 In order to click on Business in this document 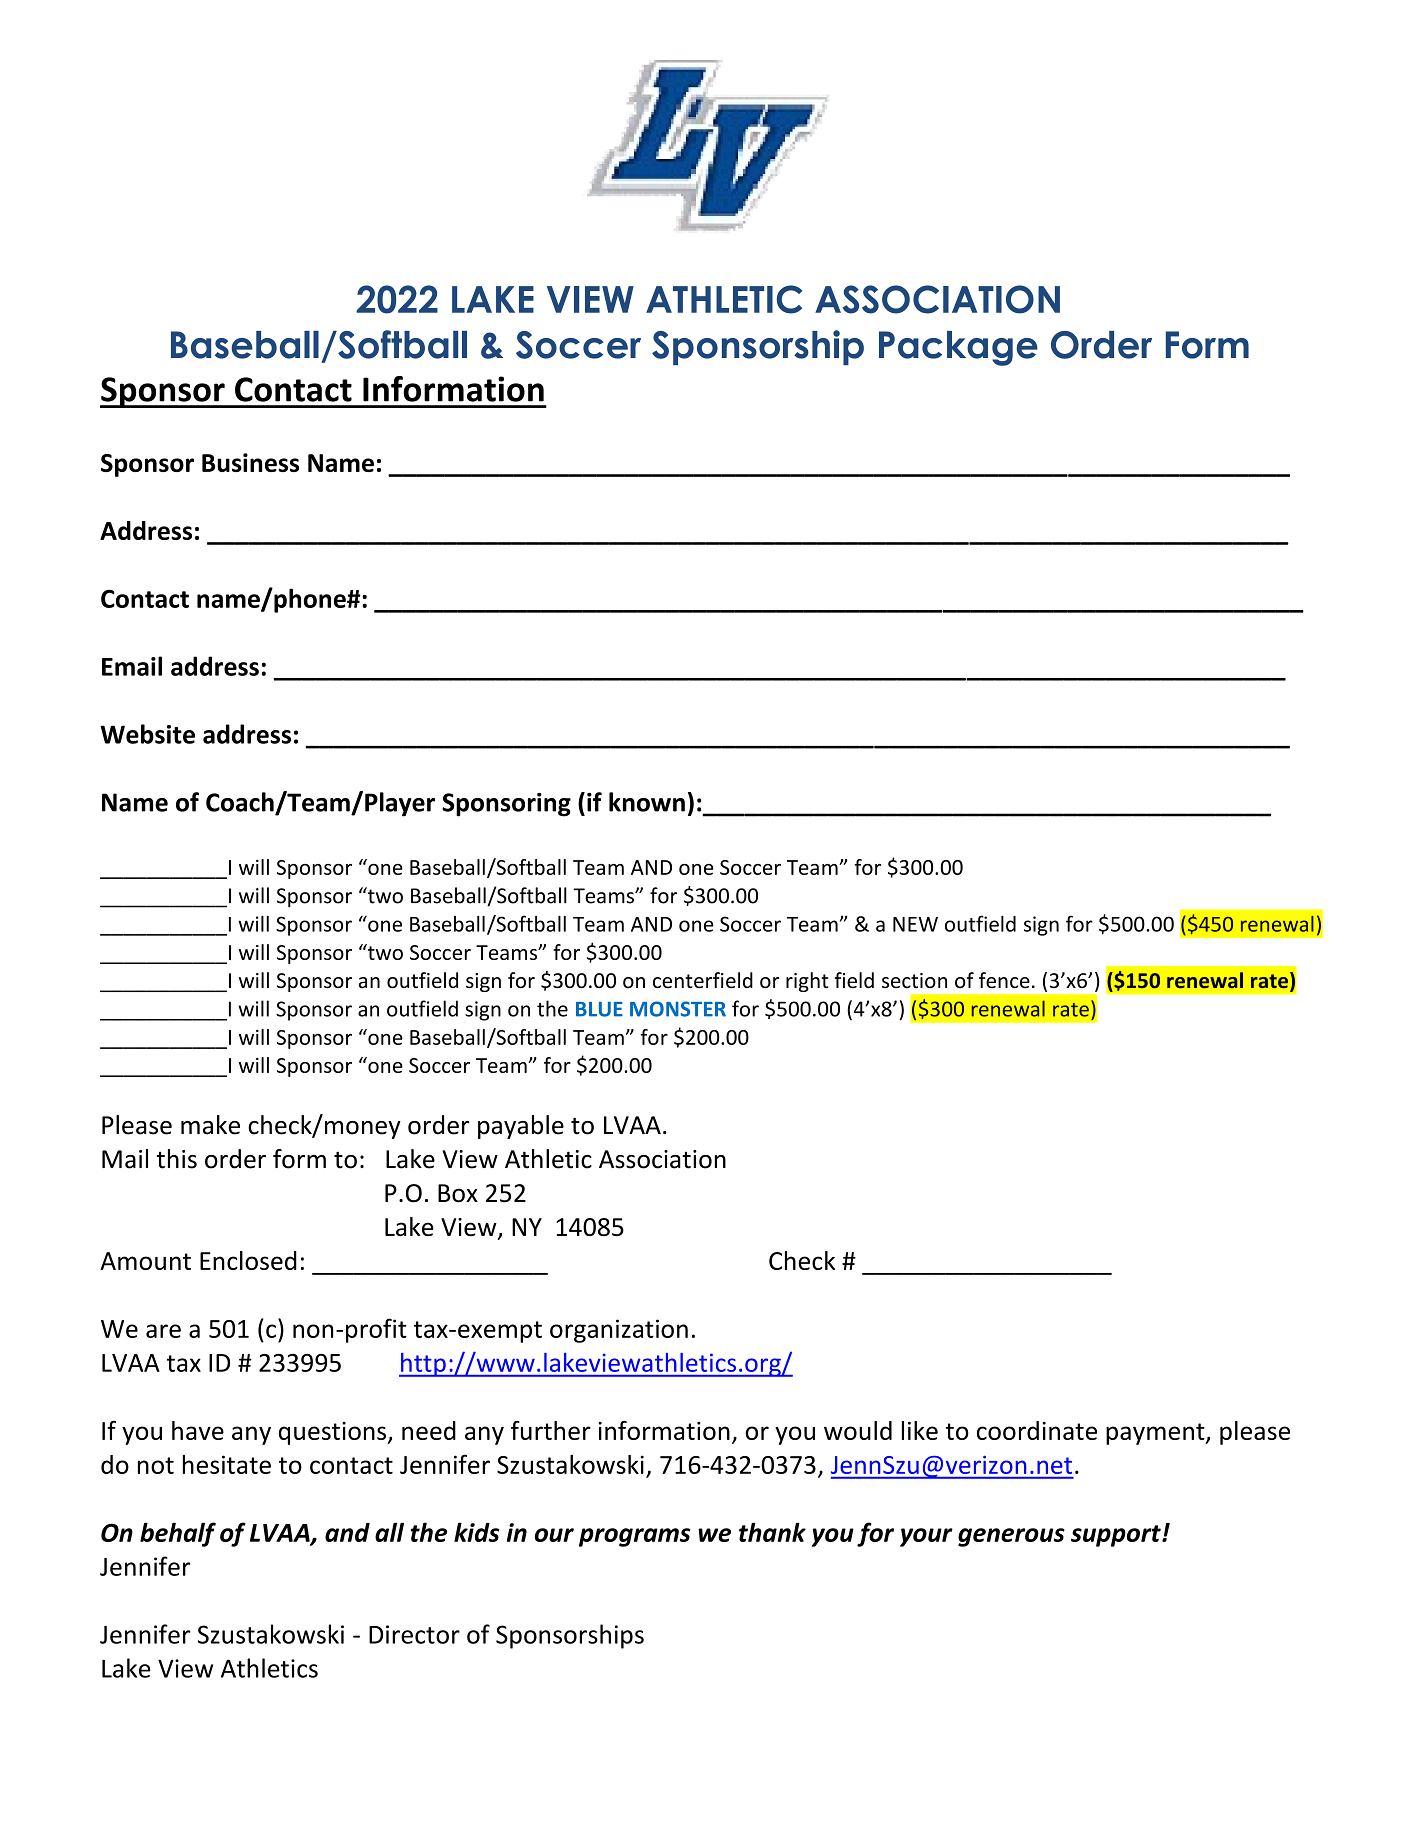, I will do `click(250, 462)`.
